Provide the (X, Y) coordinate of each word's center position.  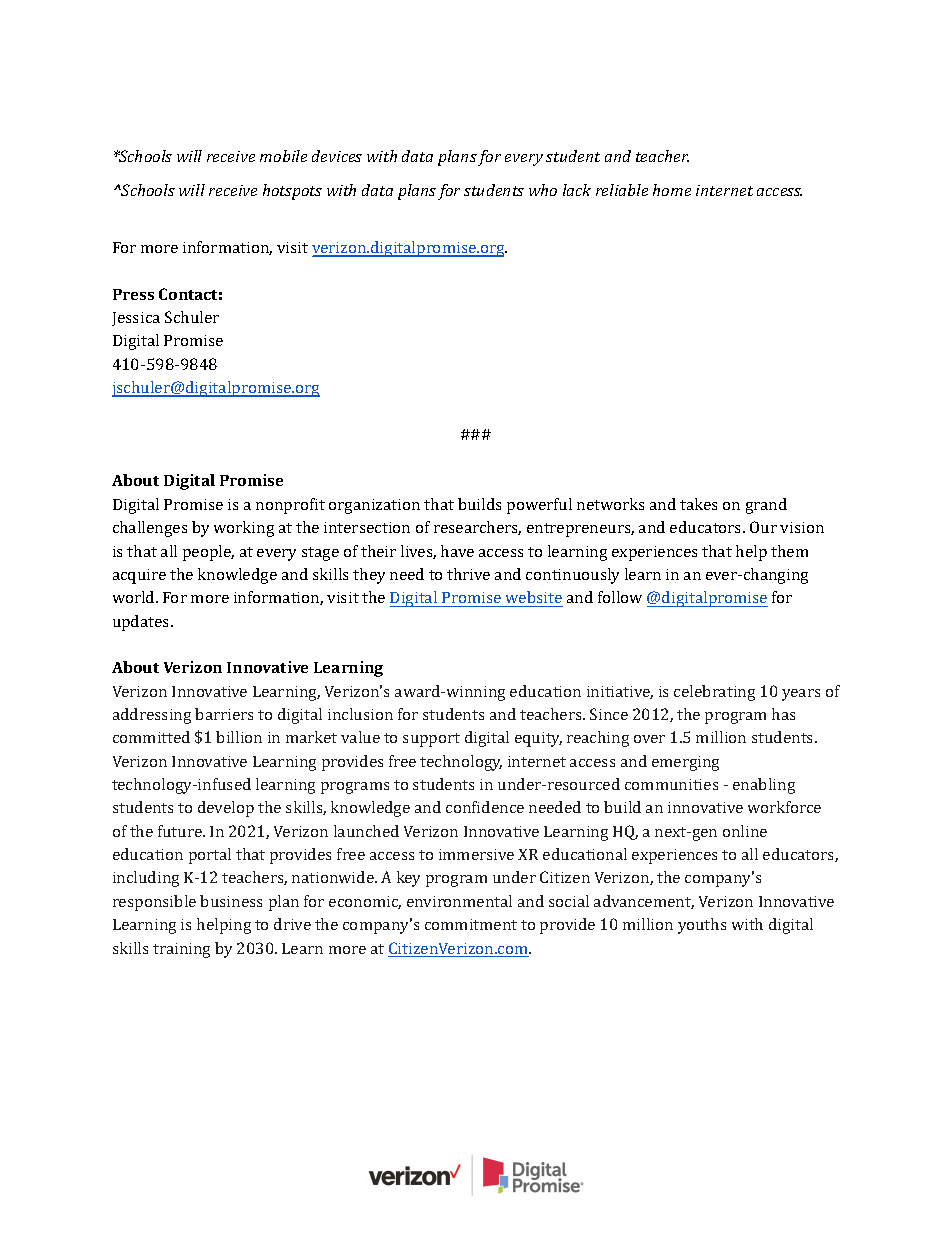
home (672, 190)
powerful (539, 506)
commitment (471, 924)
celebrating (714, 693)
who (543, 190)
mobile (283, 156)
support (431, 740)
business (231, 901)
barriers (224, 714)
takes (698, 504)
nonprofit (290, 506)
